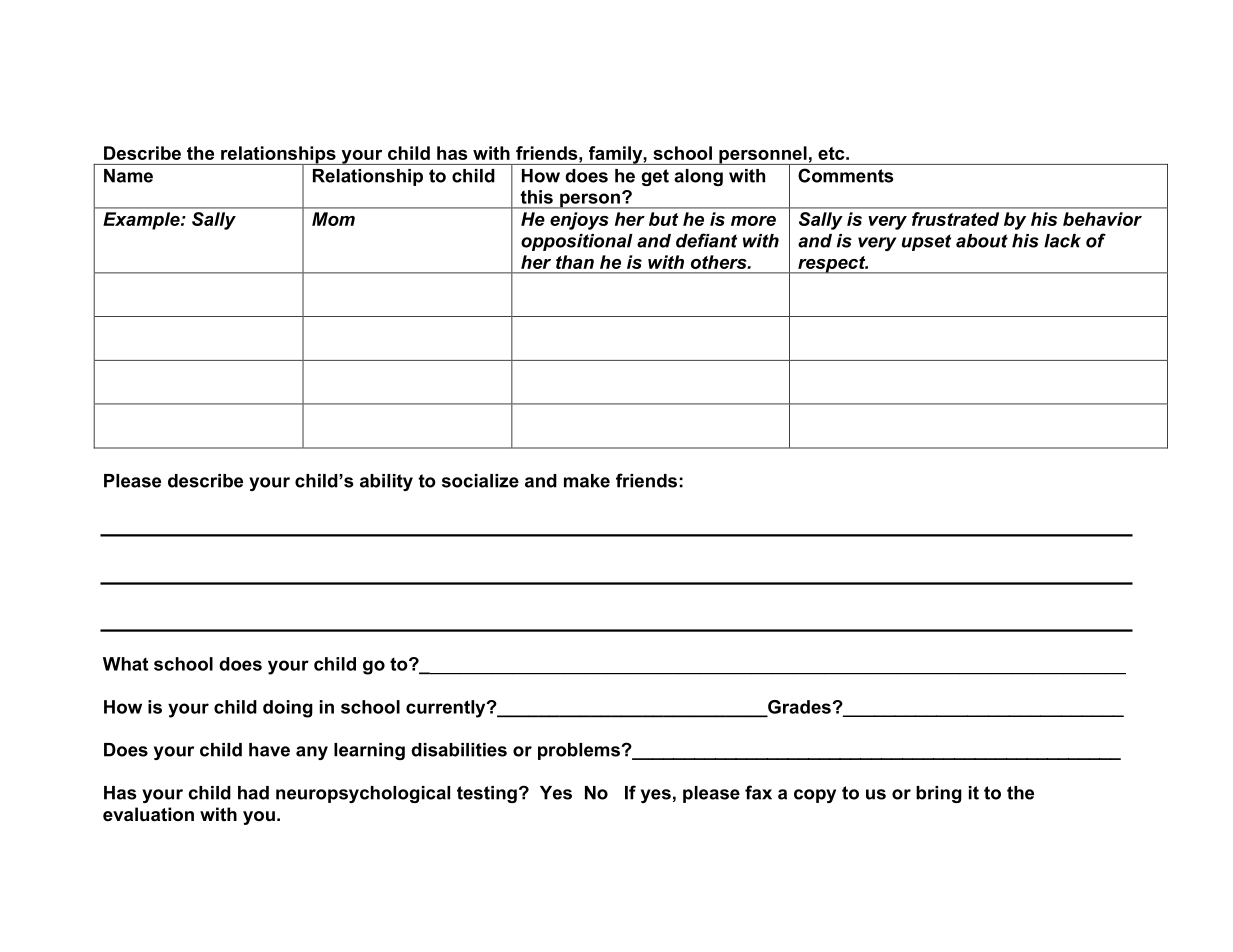 Image resolution: width=1233 pixels, height=952 pixels. What do you see at coordinates (955, 219) in the screenshot?
I see `frustrated` at bounding box center [955, 219].
